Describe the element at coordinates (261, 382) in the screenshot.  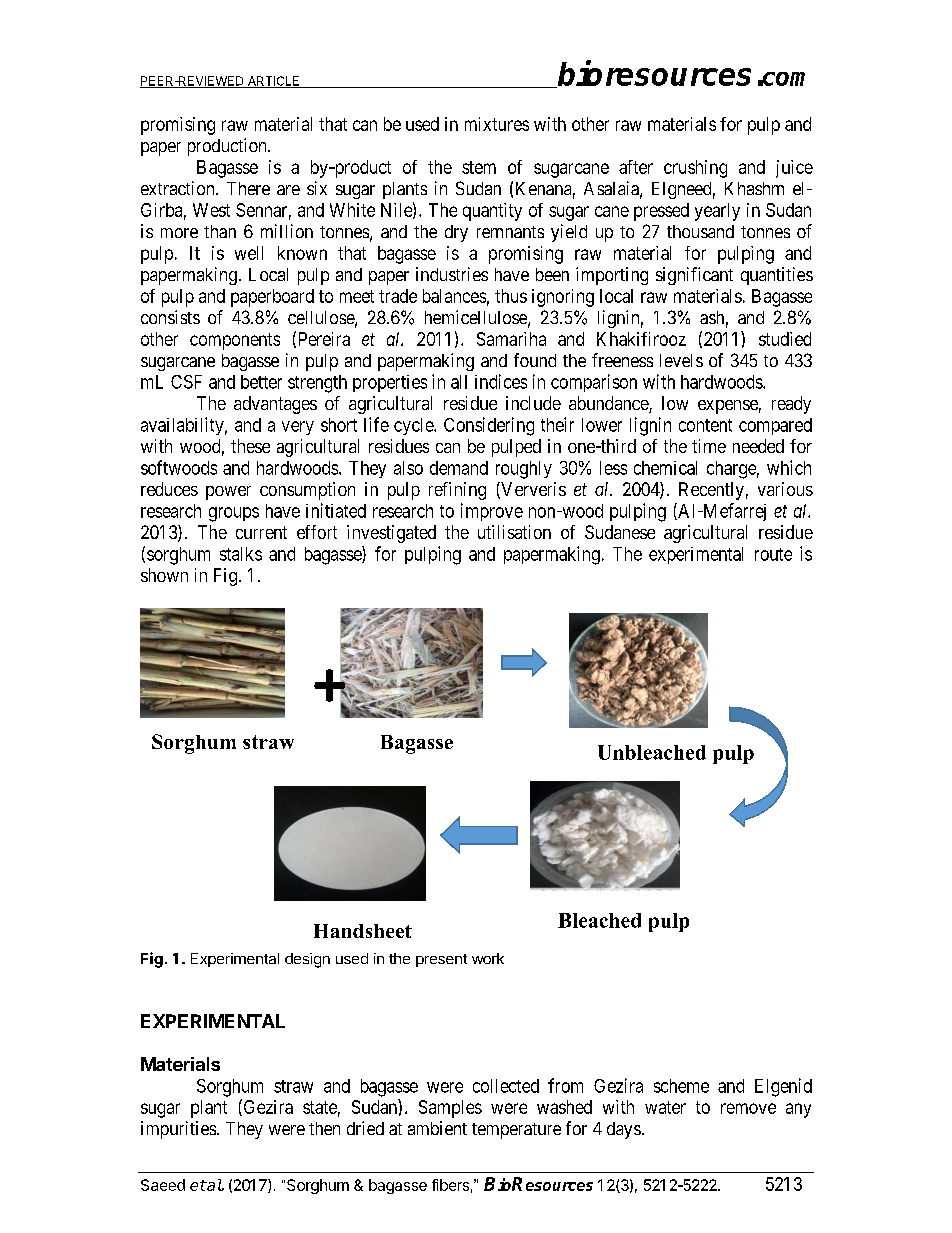
I see `better` at that location.
